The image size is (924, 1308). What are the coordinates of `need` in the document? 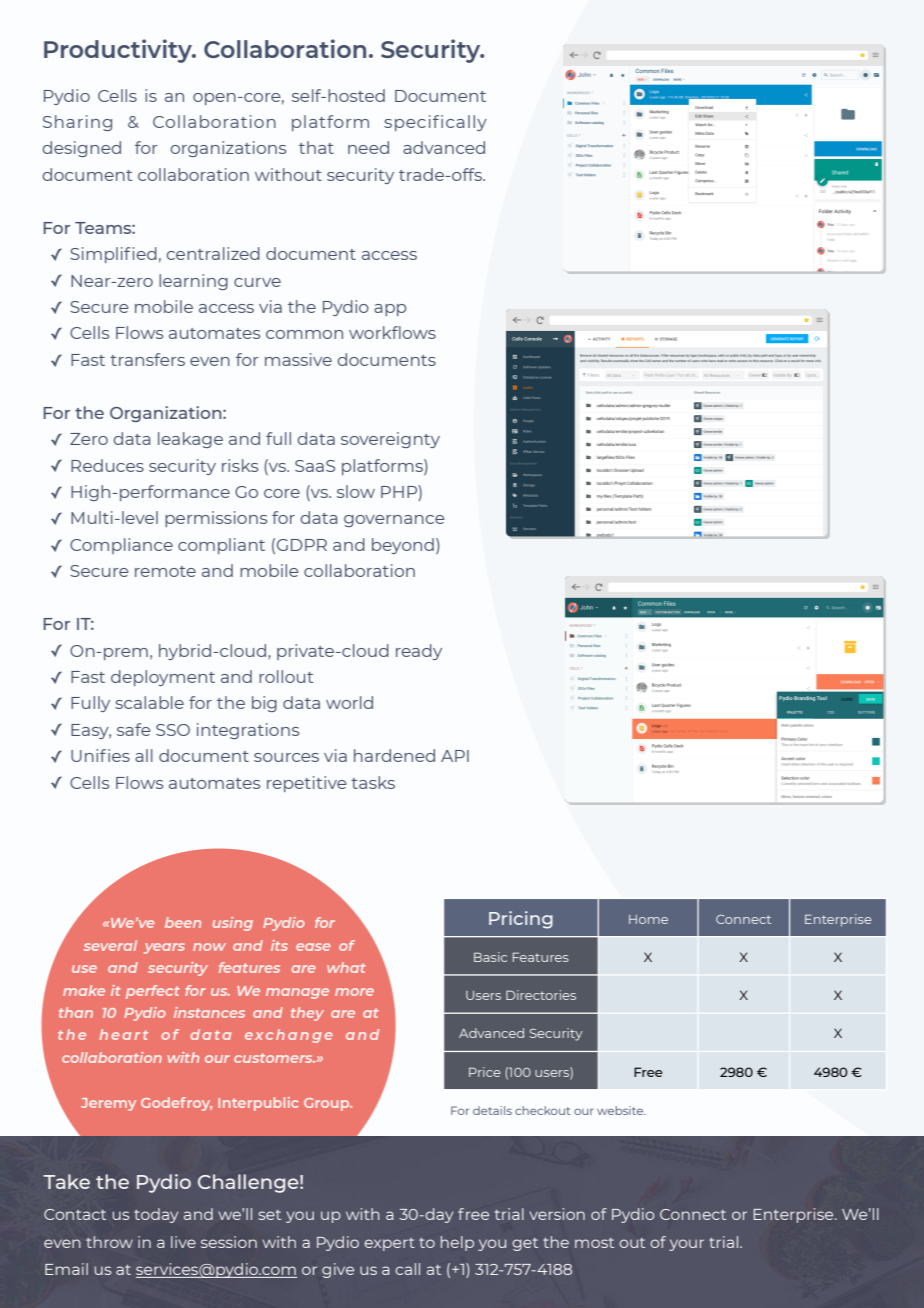 It's located at (368, 147).
